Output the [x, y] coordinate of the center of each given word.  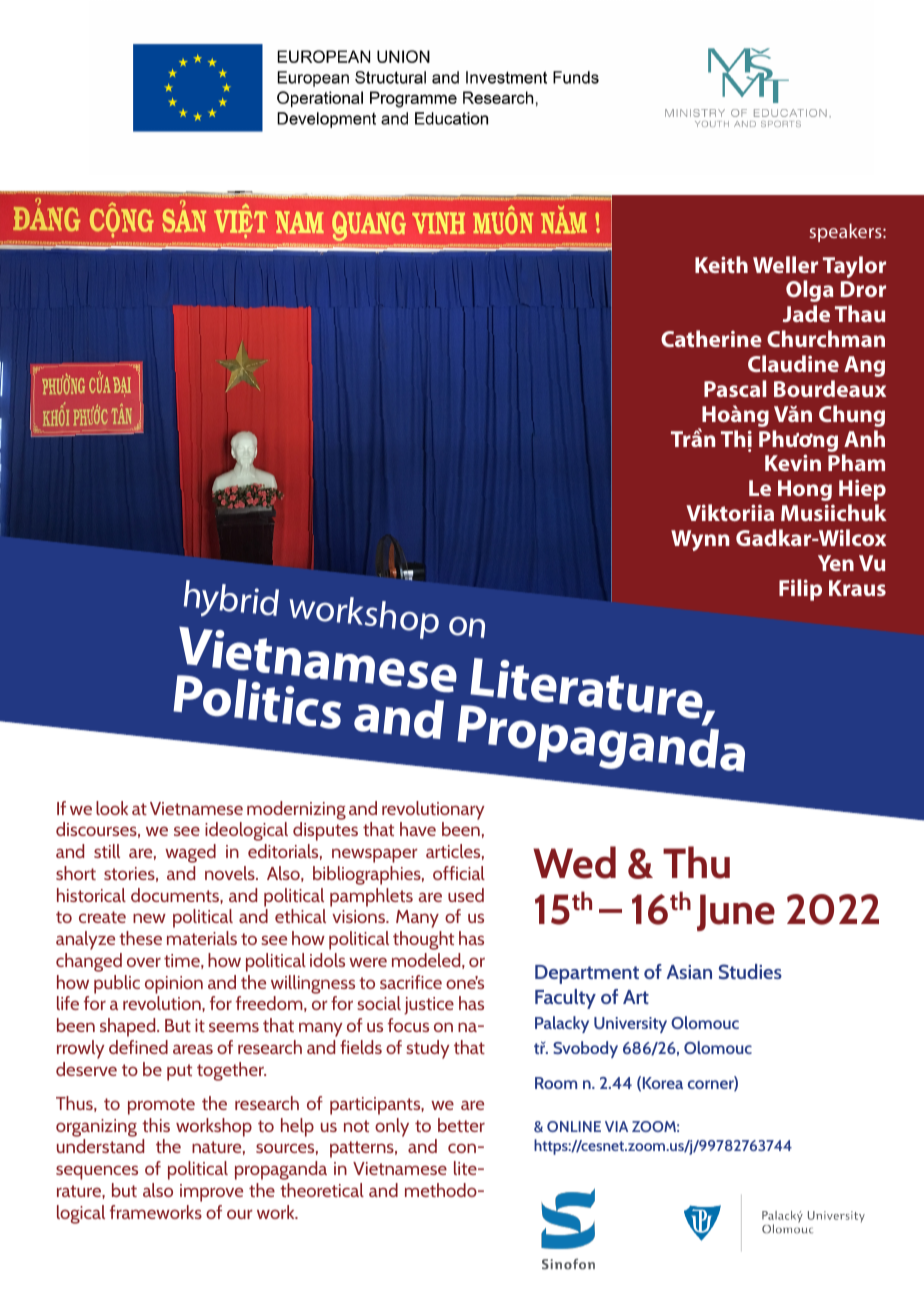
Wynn [700, 540]
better [461, 1125]
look [112, 808]
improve [211, 1193]
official [459, 873]
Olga [810, 291]
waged [190, 853]
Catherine [711, 338]
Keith [721, 264]
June [736, 912]
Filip [800, 590]
